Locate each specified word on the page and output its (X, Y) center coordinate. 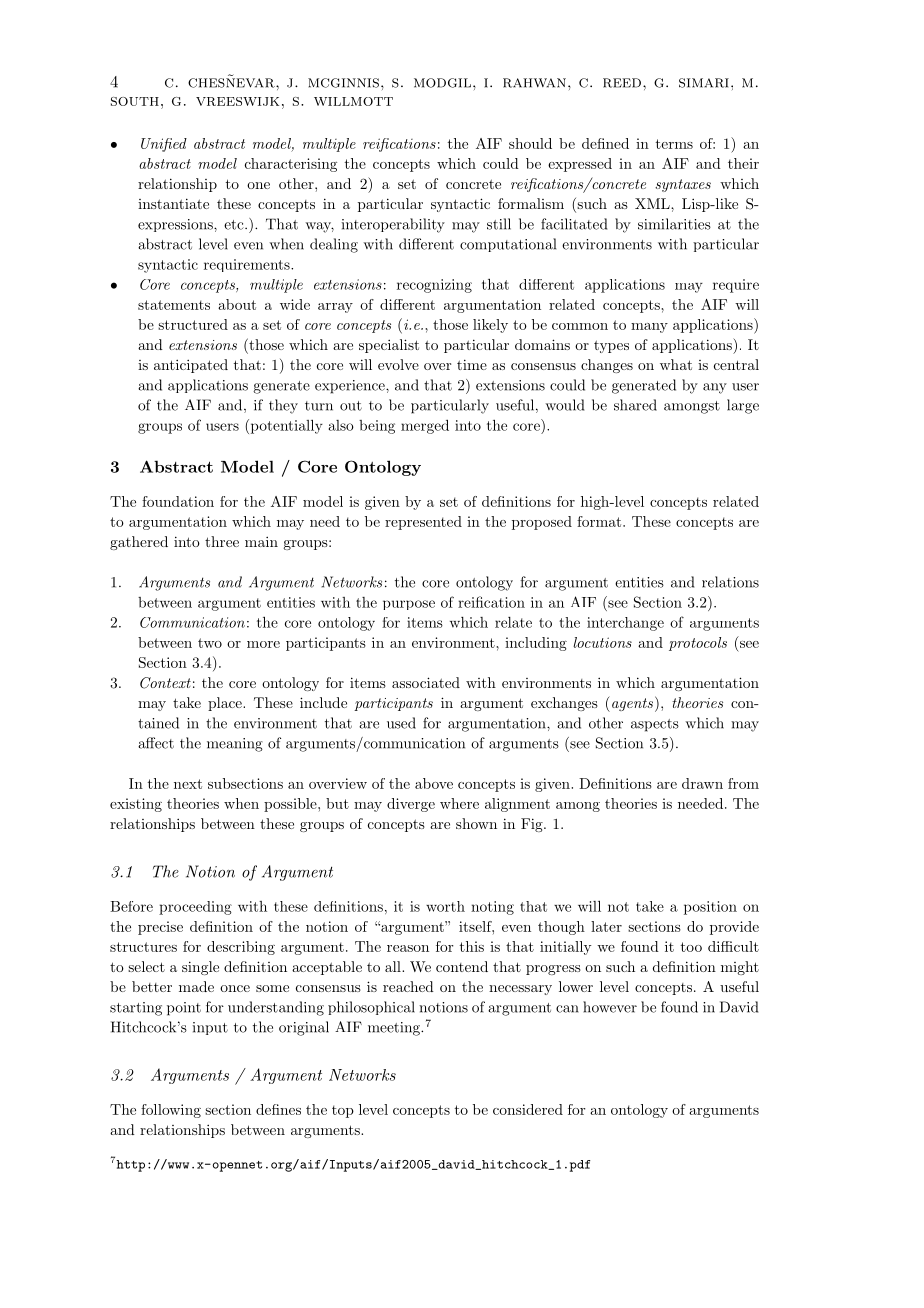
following (171, 1111)
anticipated (191, 366)
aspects (655, 725)
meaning (235, 745)
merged (425, 427)
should (530, 143)
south (135, 101)
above (434, 783)
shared (635, 405)
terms (674, 144)
